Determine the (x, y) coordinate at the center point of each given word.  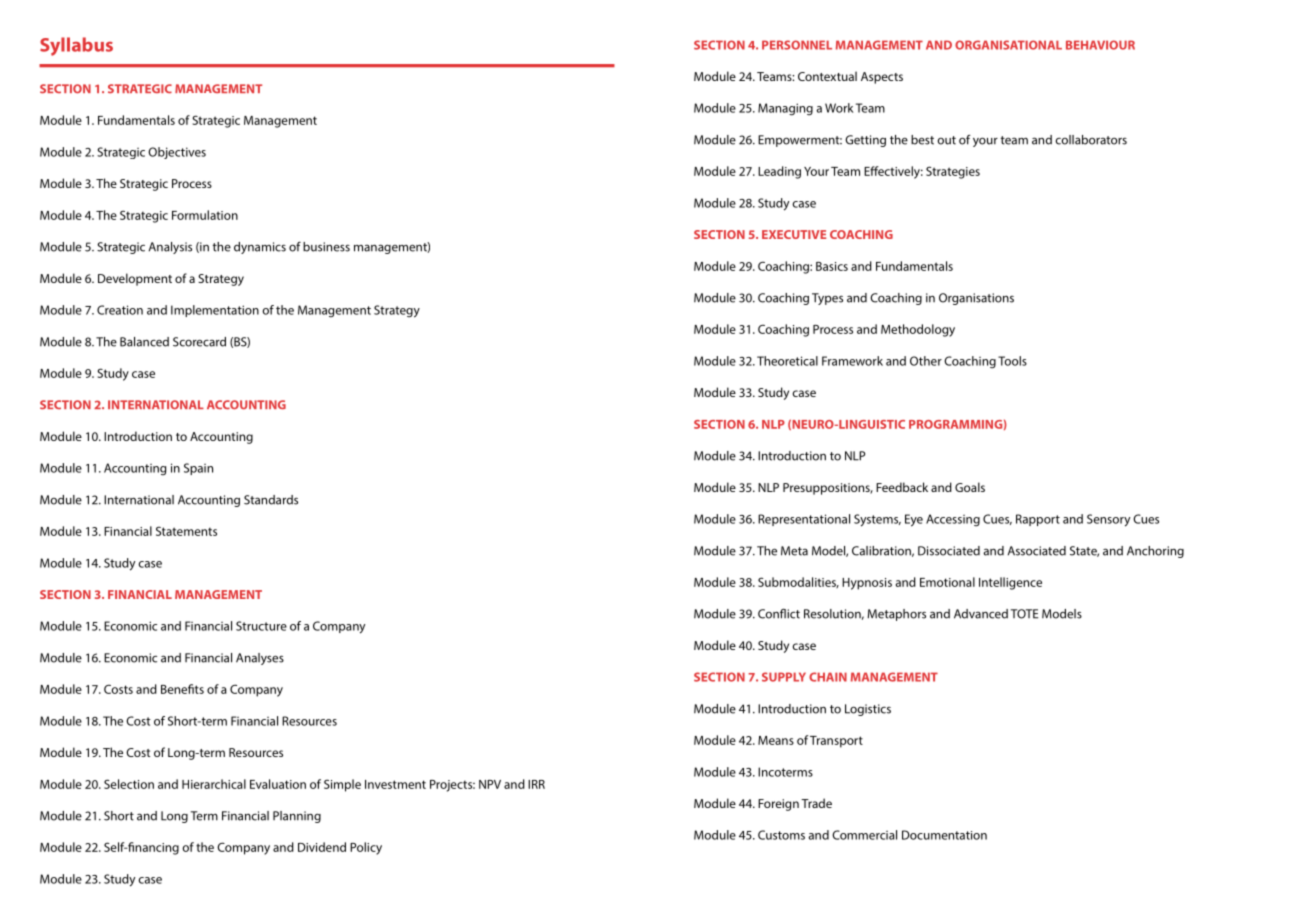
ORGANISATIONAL (1008, 45)
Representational (804, 520)
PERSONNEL (797, 45)
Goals (970, 487)
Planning (297, 817)
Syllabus (76, 46)
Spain (198, 469)
